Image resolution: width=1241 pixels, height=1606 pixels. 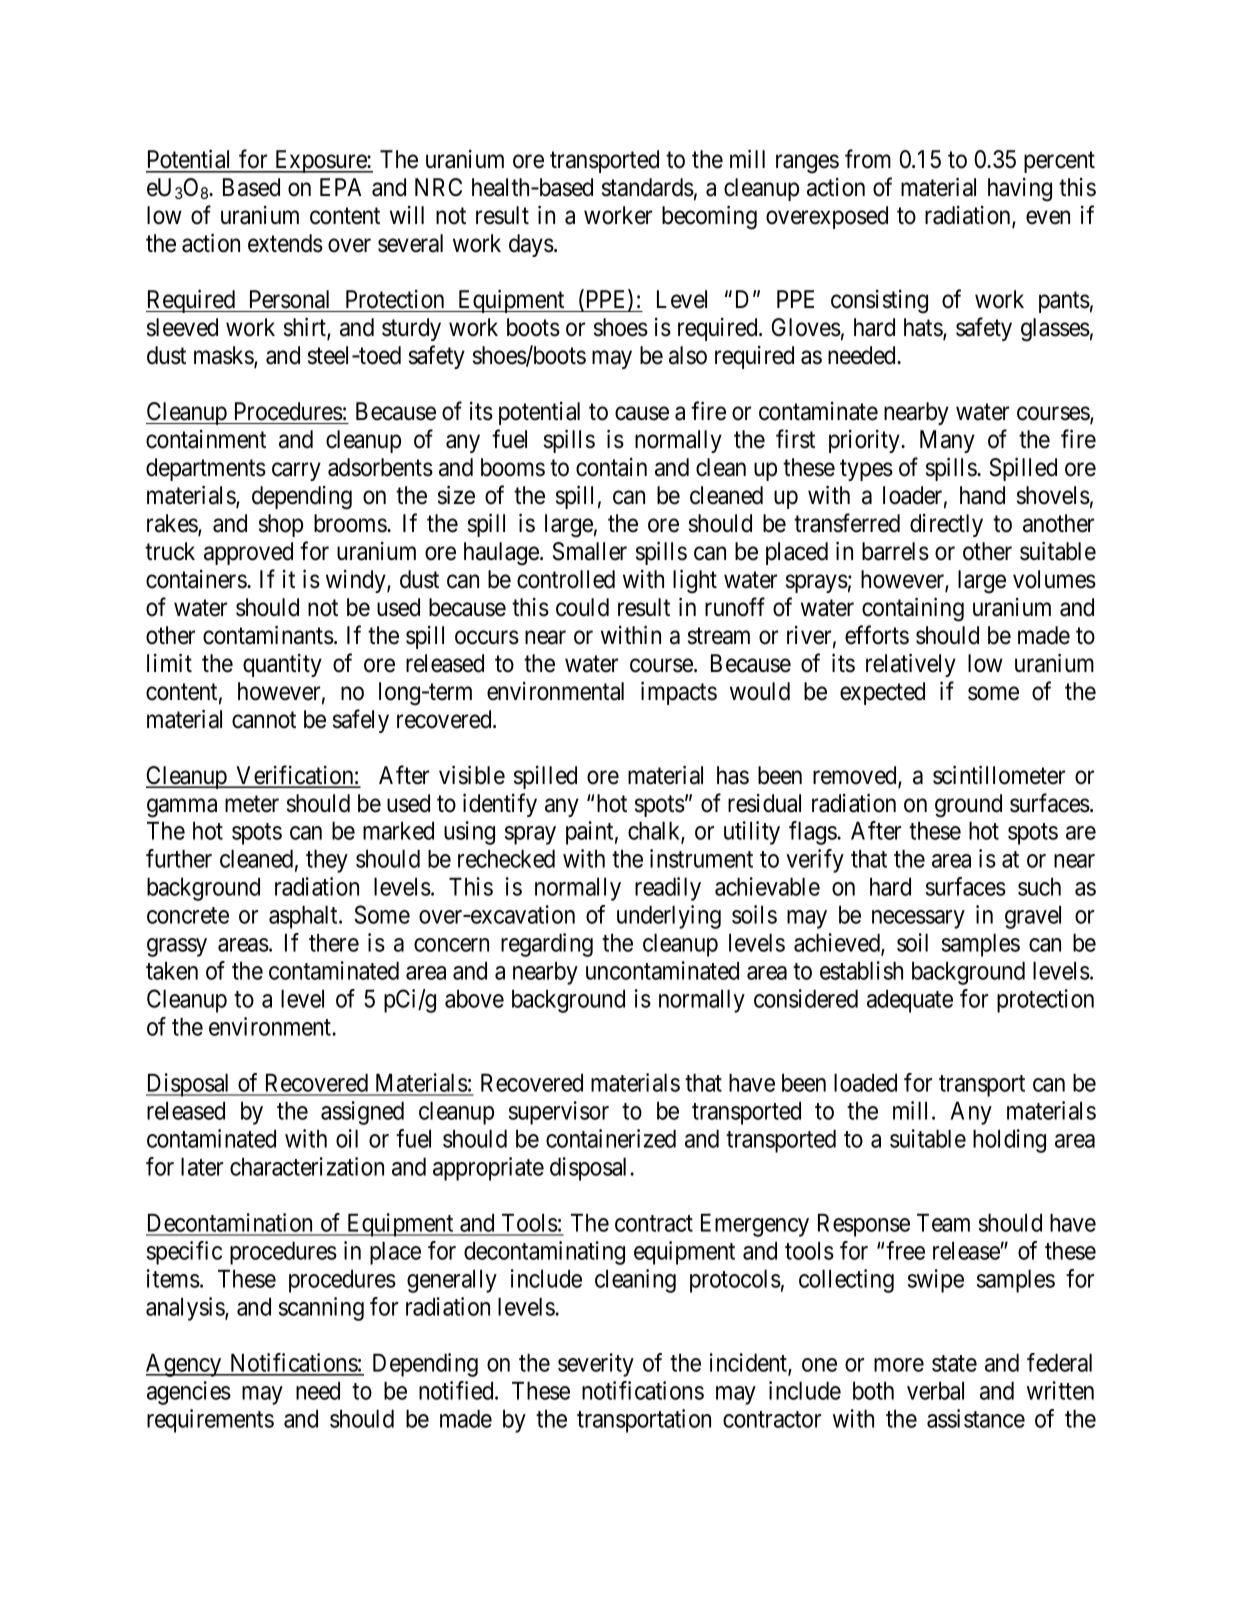 What do you see at coordinates (334, 942) in the image?
I see `there` at bounding box center [334, 942].
